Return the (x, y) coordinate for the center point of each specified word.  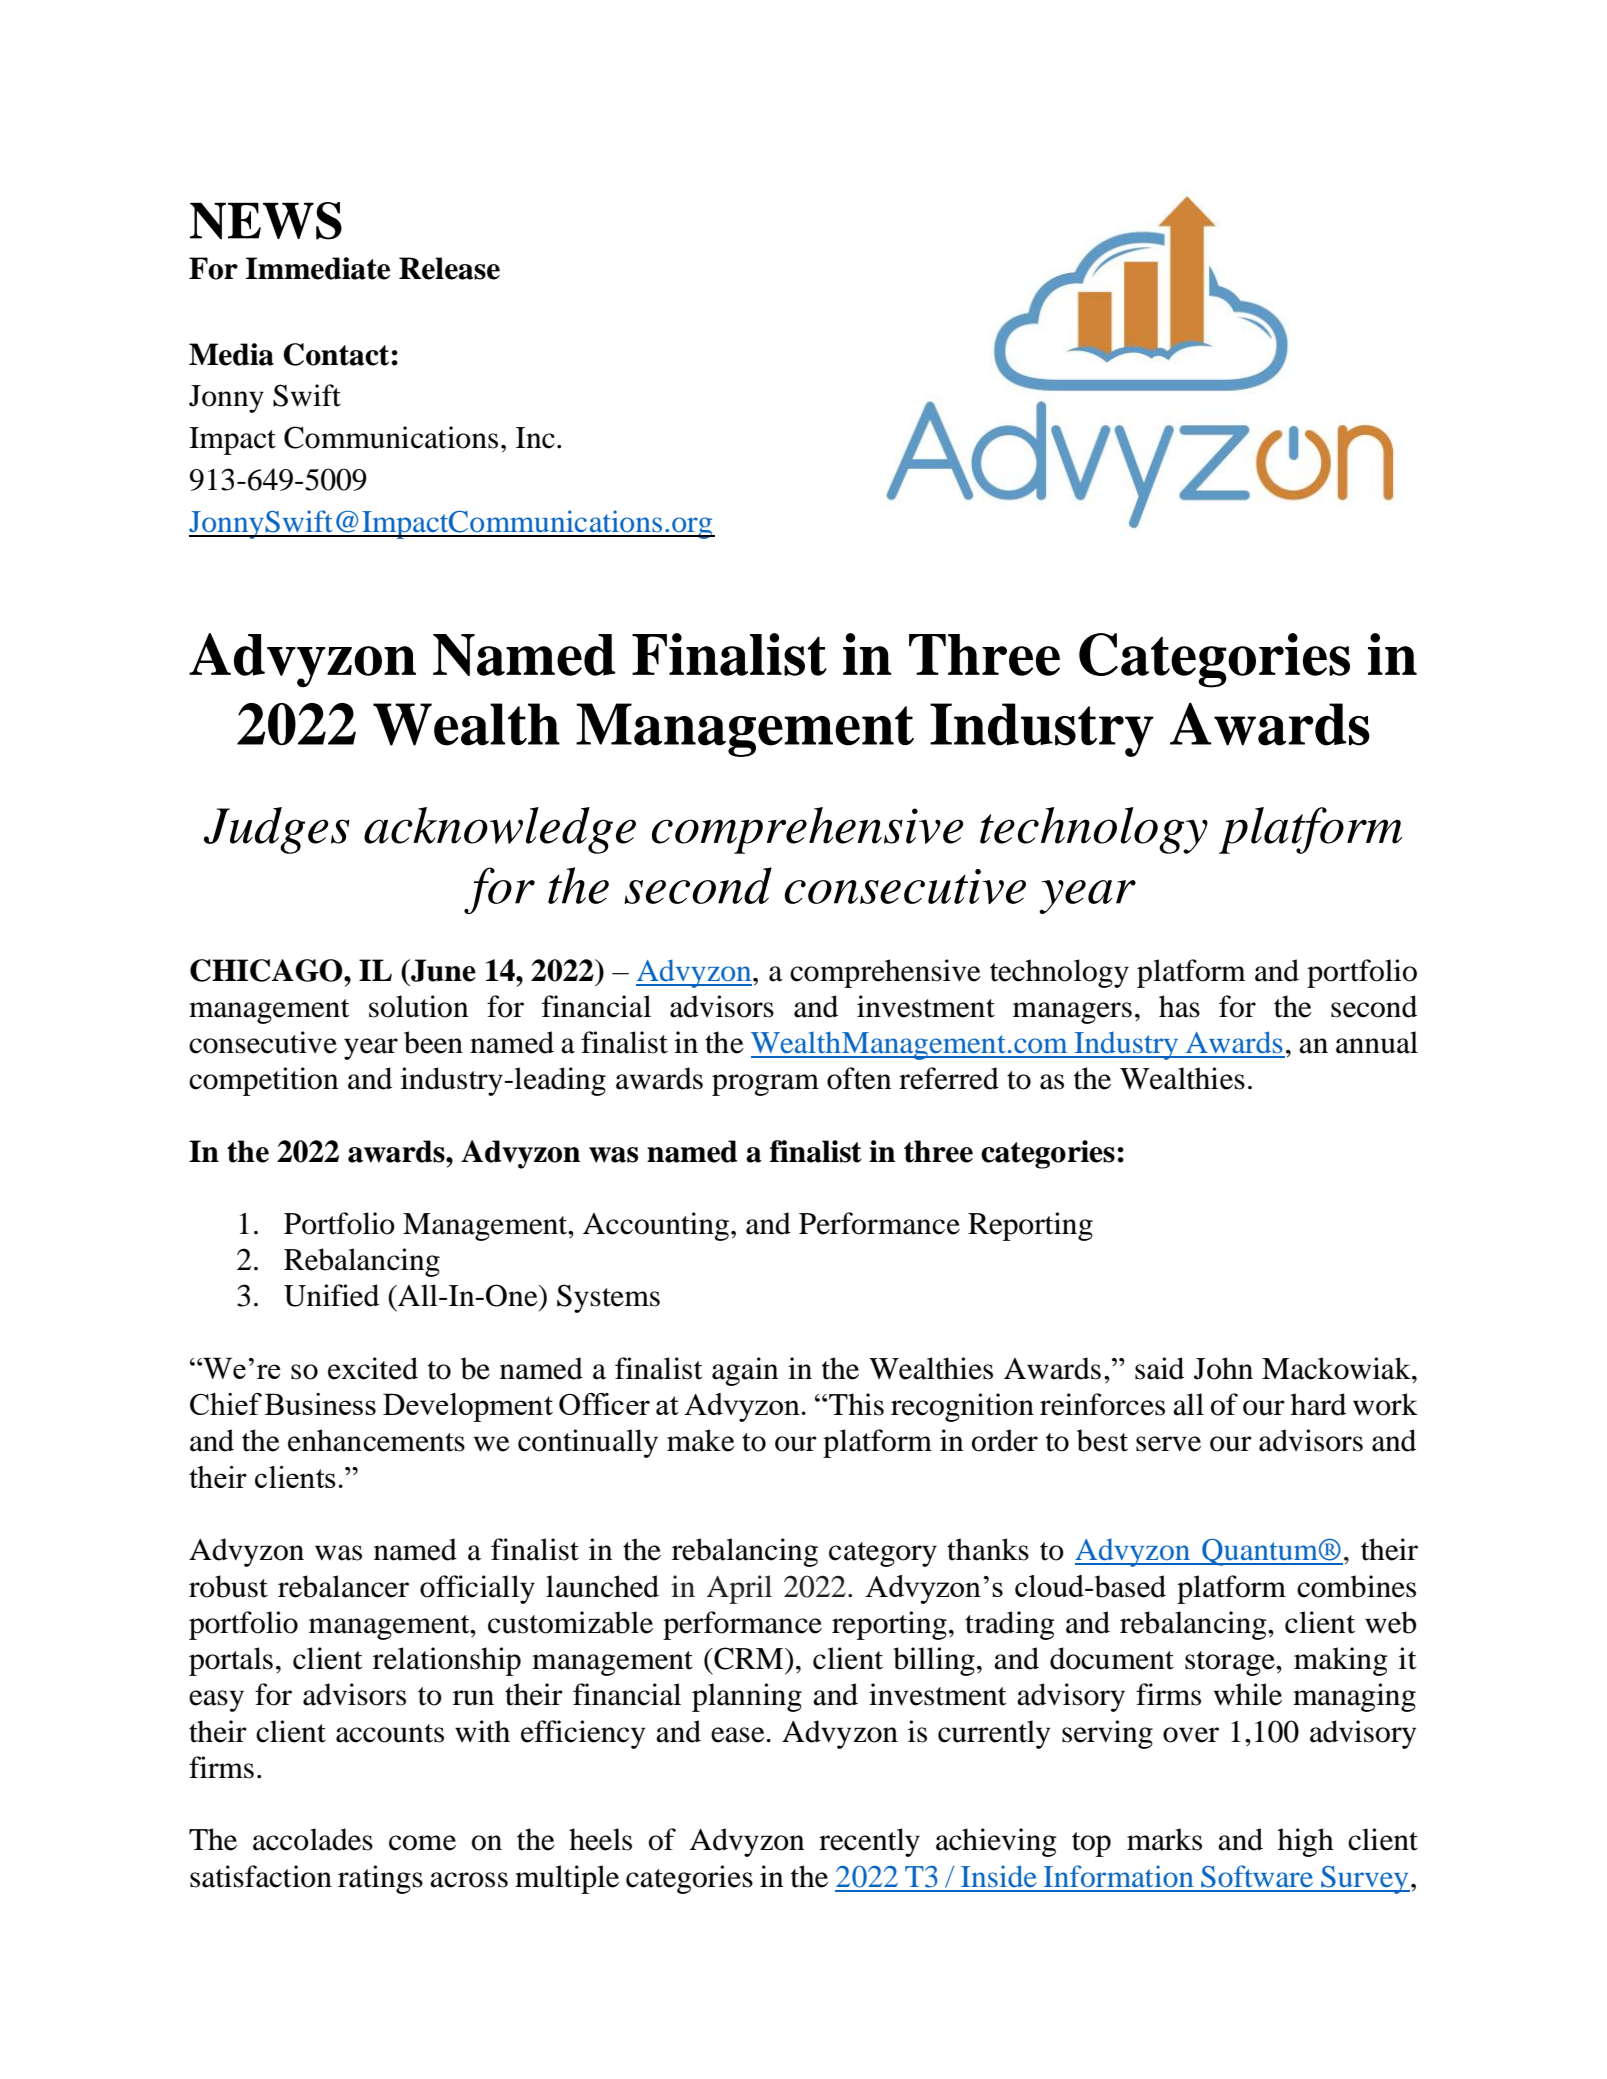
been (433, 1042)
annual (1377, 1042)
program (765, 1085)
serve (1168, 1444)
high (1306, 1842)
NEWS (266, 221)
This (856, 1404)
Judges (277, 830)
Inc (535, 438)
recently (869, 1842)
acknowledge (500, 830)
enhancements (376, 1440)
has (1179, 1006)
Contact (336, 354)
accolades (313, 1839)
